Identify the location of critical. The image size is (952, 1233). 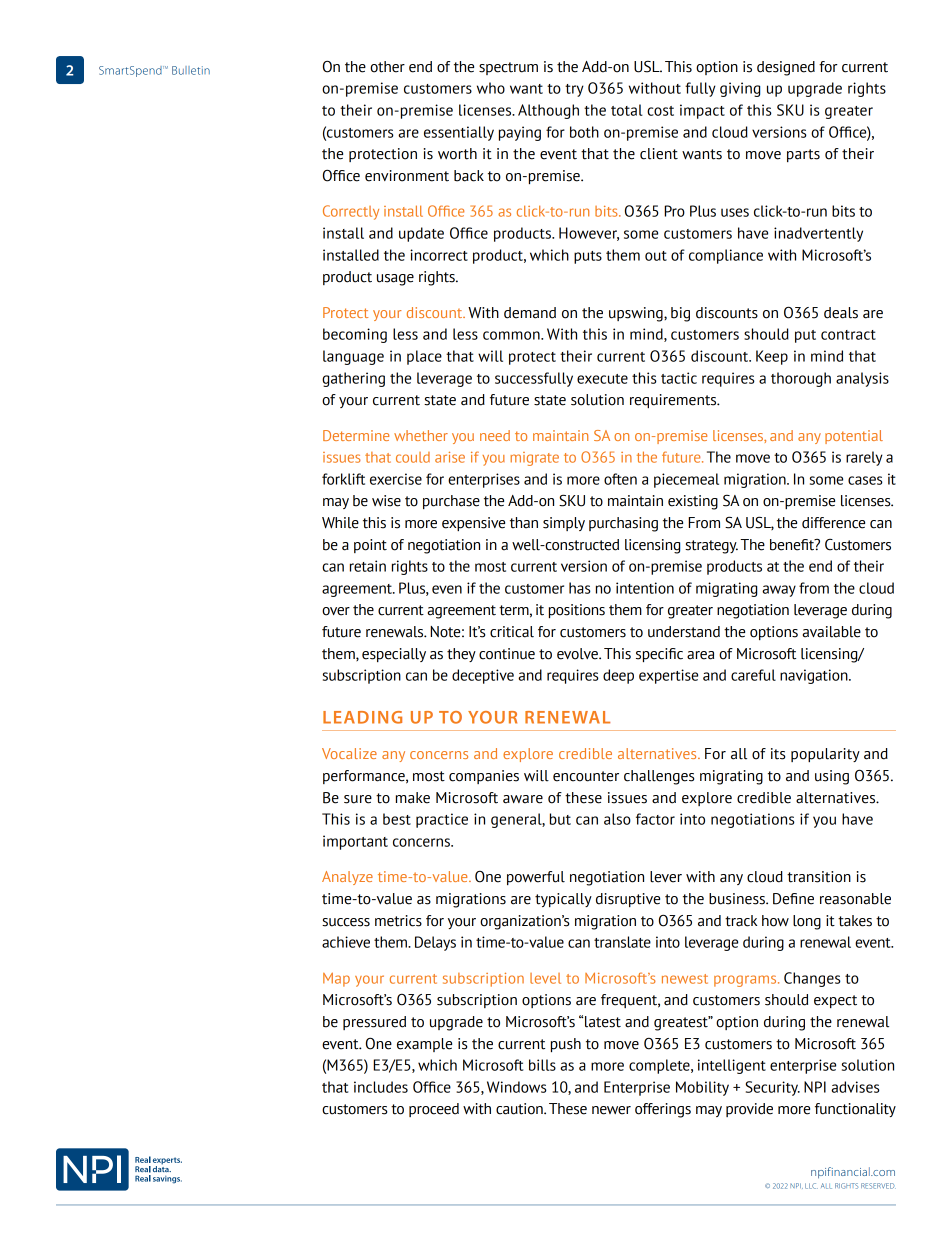
(512, 632).
